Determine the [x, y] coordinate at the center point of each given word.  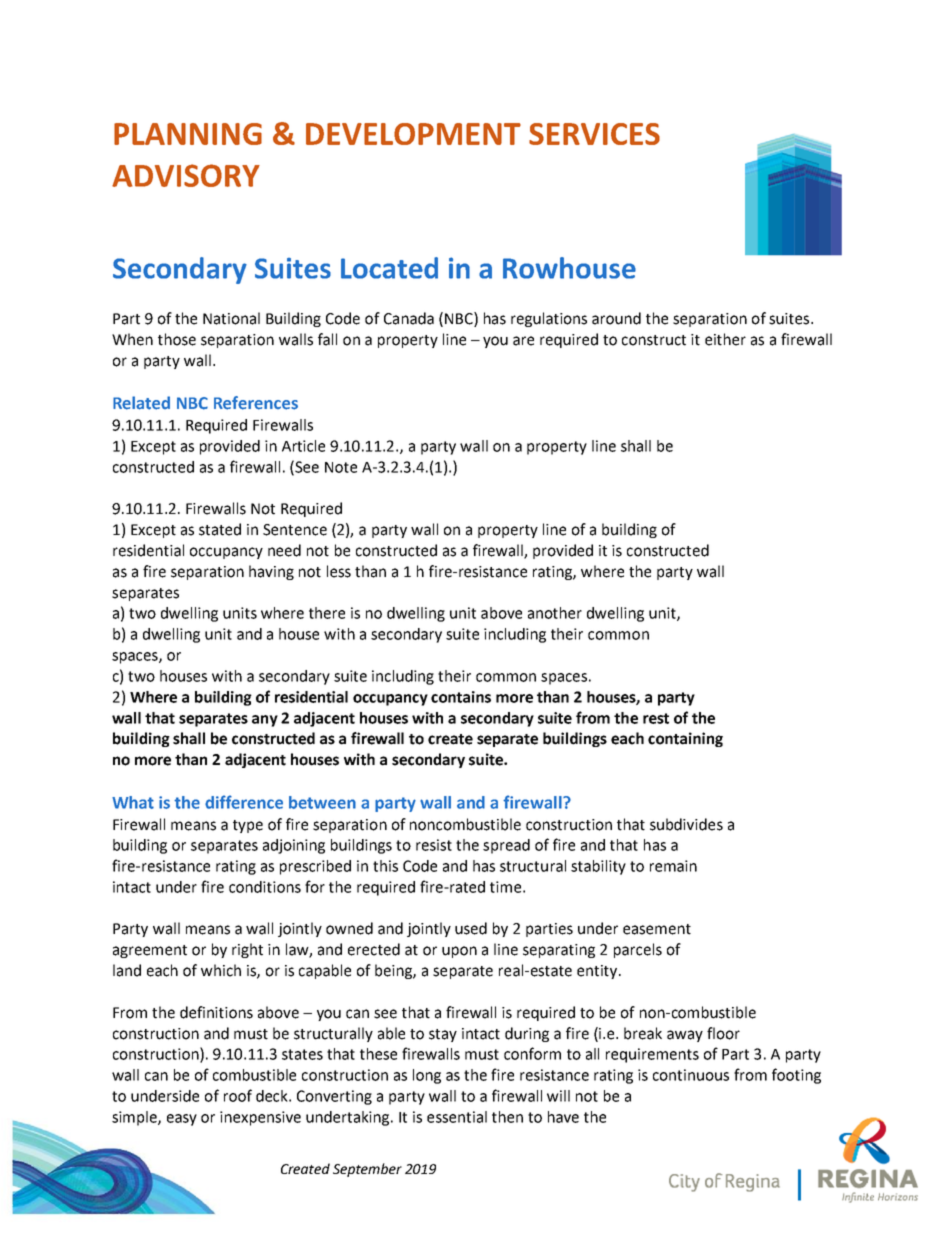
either [725, 339]
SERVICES [594, 134]
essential [457, 1117]
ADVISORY [186, 175]
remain [673, 866]
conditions [265, 887]
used [471, 928]
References [256, 403]
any [265, 721]
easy [182, 1120]
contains [461, 697]
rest [656, 718]
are [523, 341]
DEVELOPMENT [413, 134]
